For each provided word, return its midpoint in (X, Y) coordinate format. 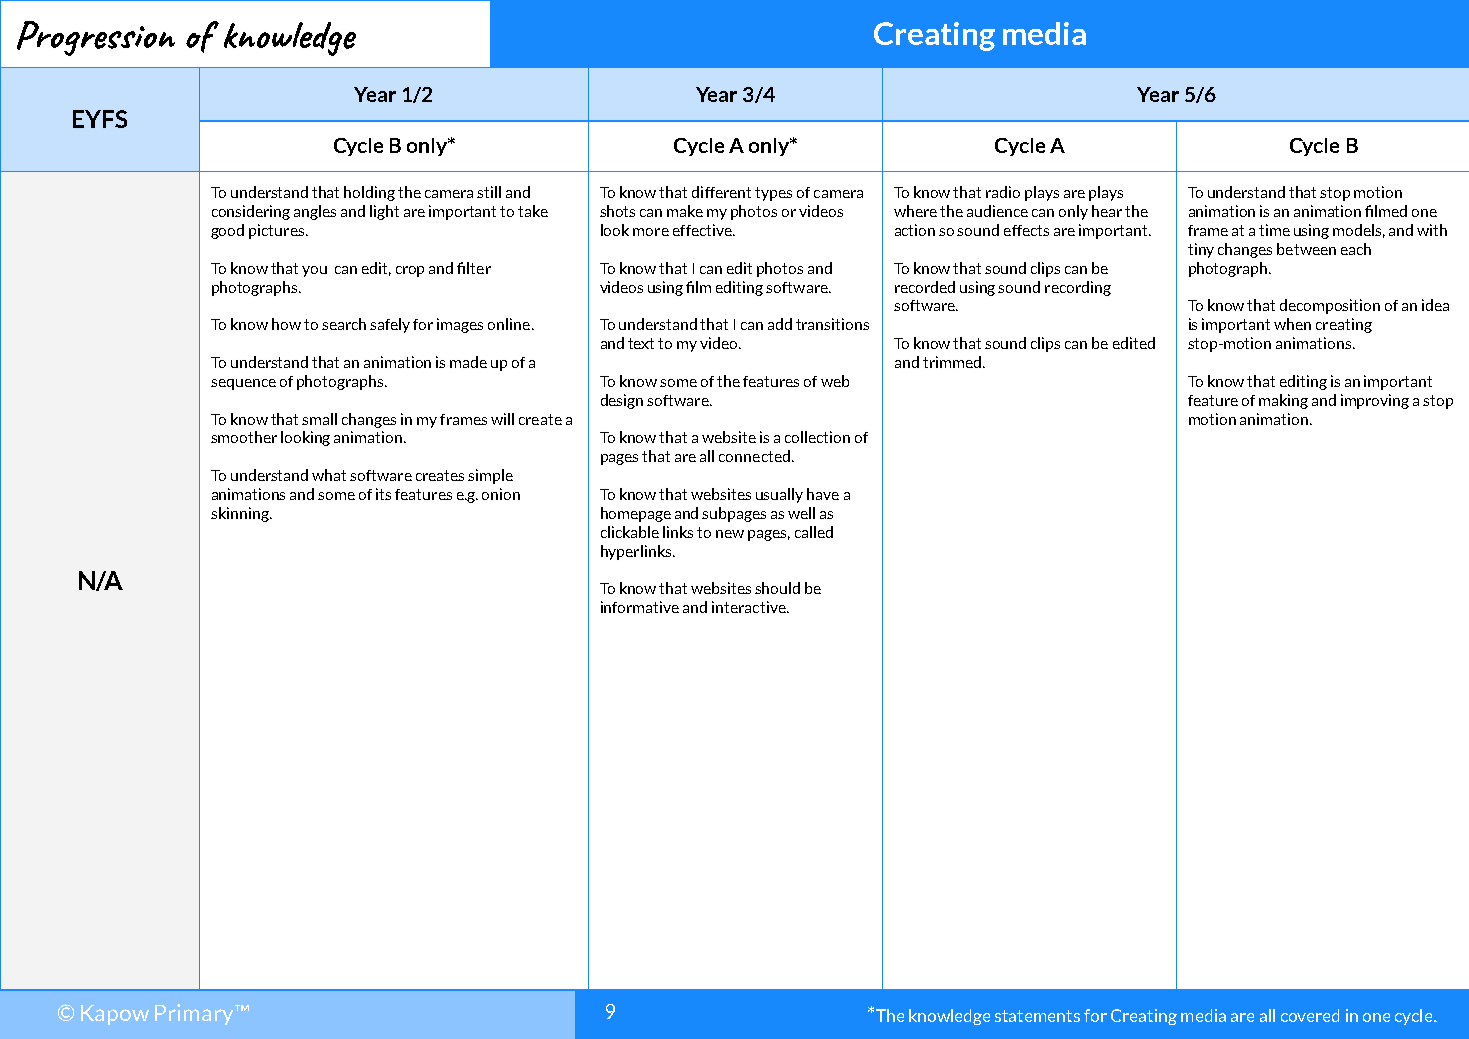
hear (1107, 211)
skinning (241, 514)
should (777, 588)
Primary (195, 1014)
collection (817, 437)
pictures (278, 231)
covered (1310, 1015)
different (721, 192)
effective (703, 230)
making (1283, 401)
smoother (244, 437)
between (1306, 249)
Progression (96, 38)
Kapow (115, 1015)
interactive (750, 607)
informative (640, 607)
